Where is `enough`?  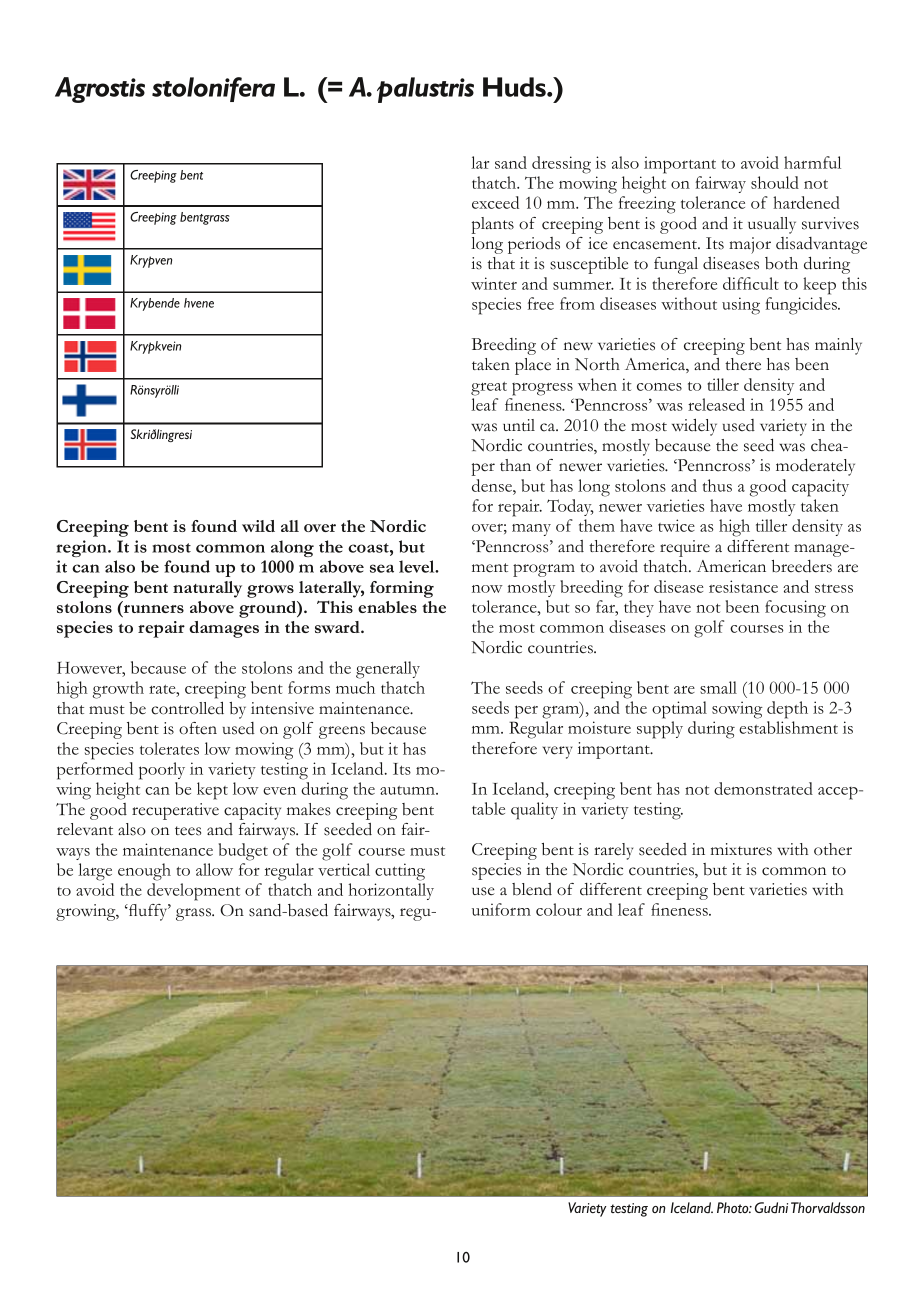 enough is located at coordinates (144, 872).
